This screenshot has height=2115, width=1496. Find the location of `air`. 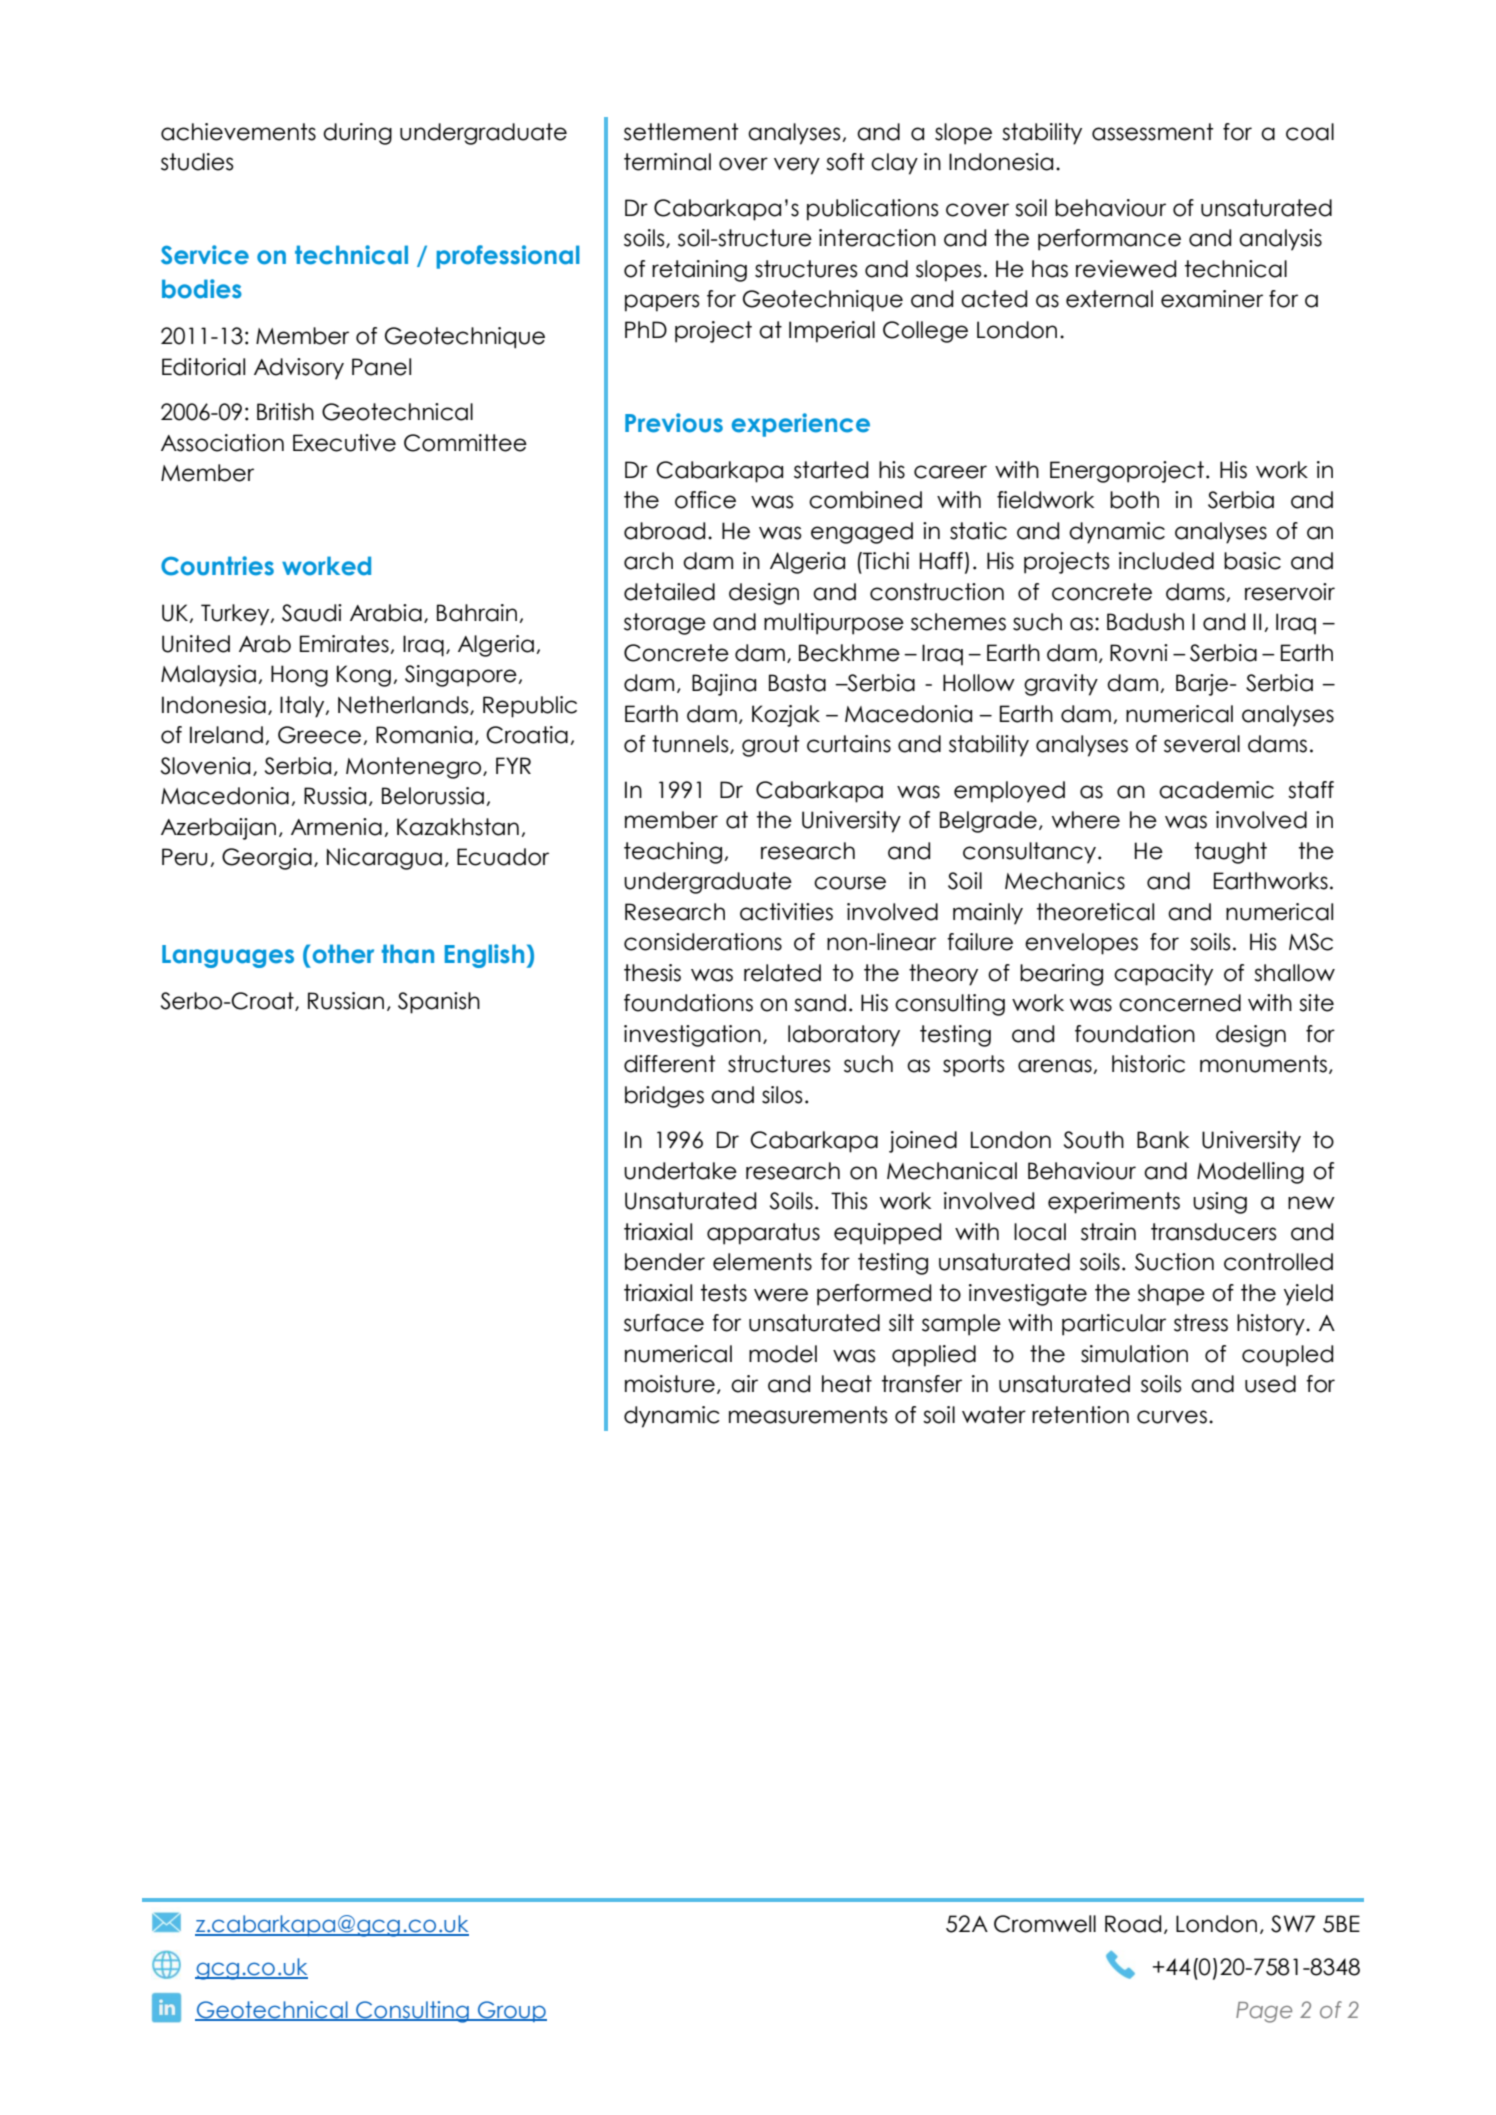

air is located at coordinates (744, 1384).
